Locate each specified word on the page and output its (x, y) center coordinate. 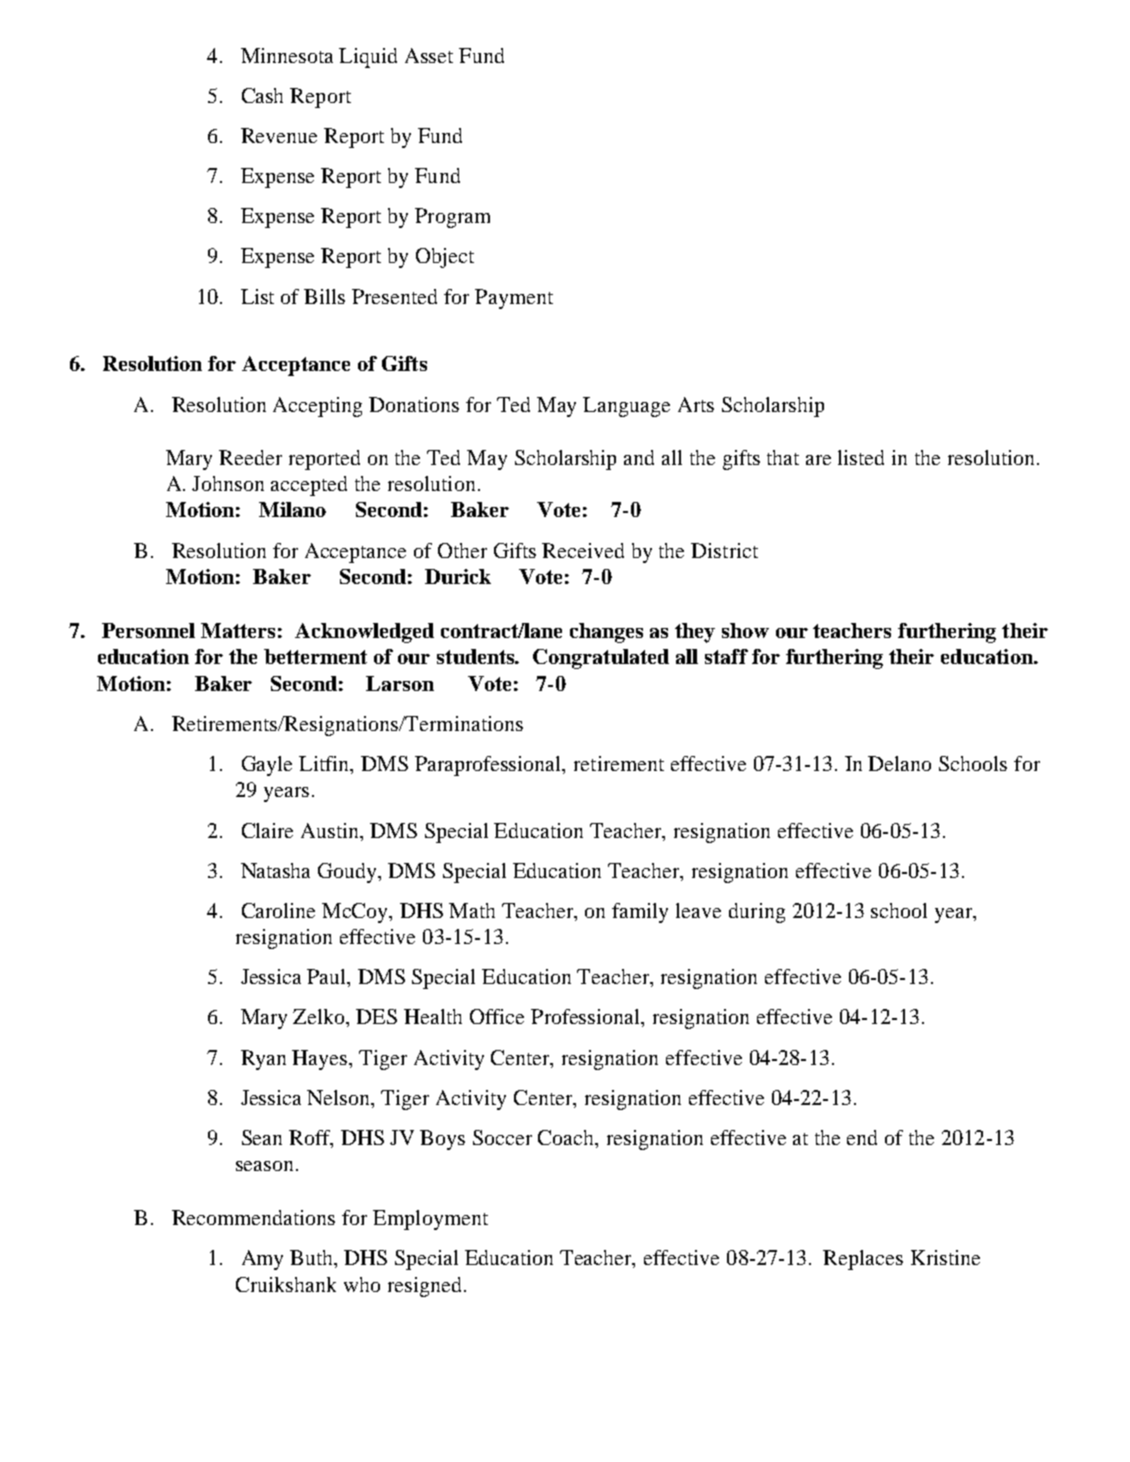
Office (497, 1016)
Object (445, 258)
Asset (429, 55)
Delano (899, 763)
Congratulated (601, 659)
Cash (262, 95)
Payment (514, 299)
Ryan (263, 1060)
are (818, 460)
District (724, 550)
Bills (324, 296)
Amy (262, 1260)
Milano (292, 509)
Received (583, 550)
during (757, 913)
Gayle (267, 766)
